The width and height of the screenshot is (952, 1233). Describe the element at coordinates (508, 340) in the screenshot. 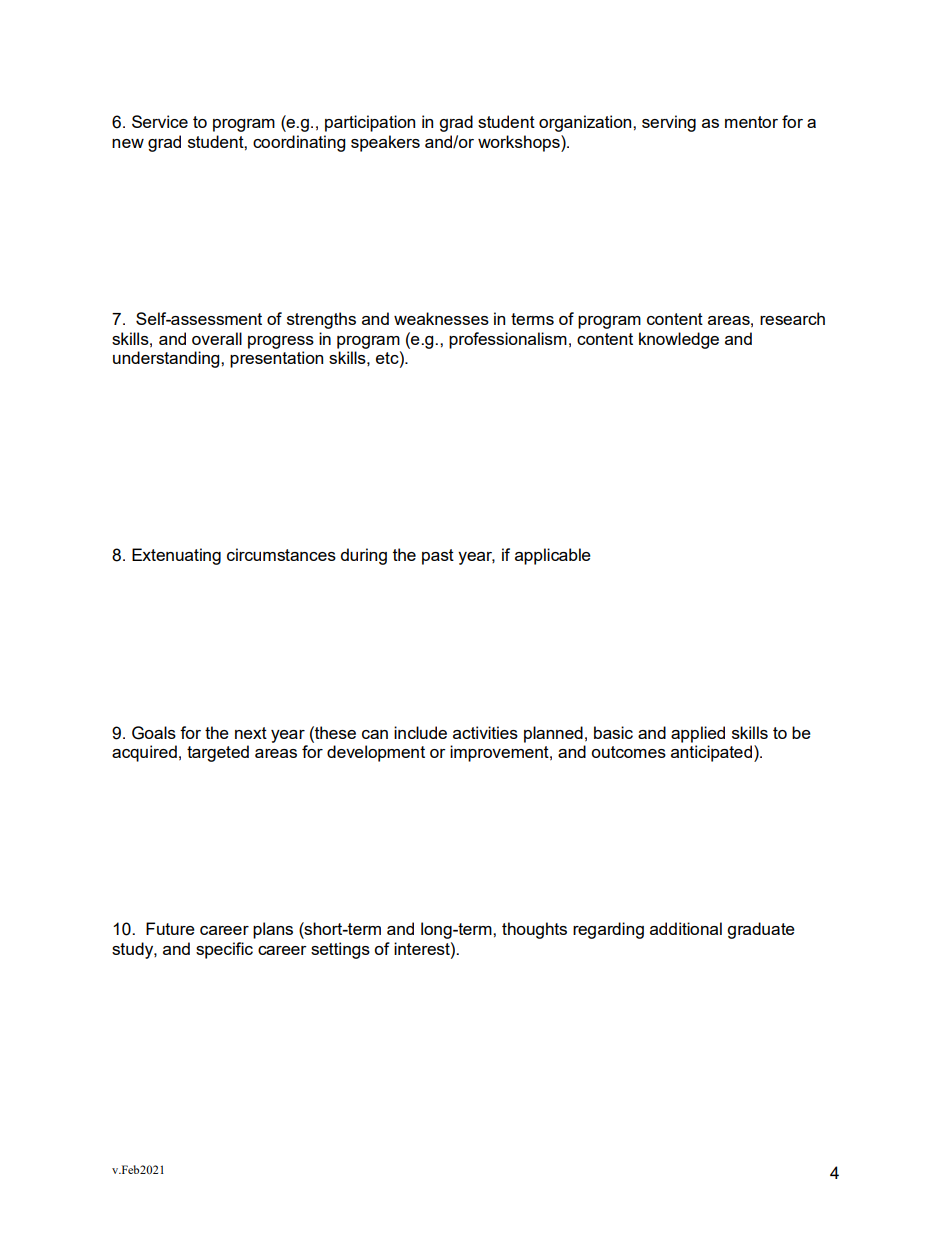

I see `professionalism` at that location.
